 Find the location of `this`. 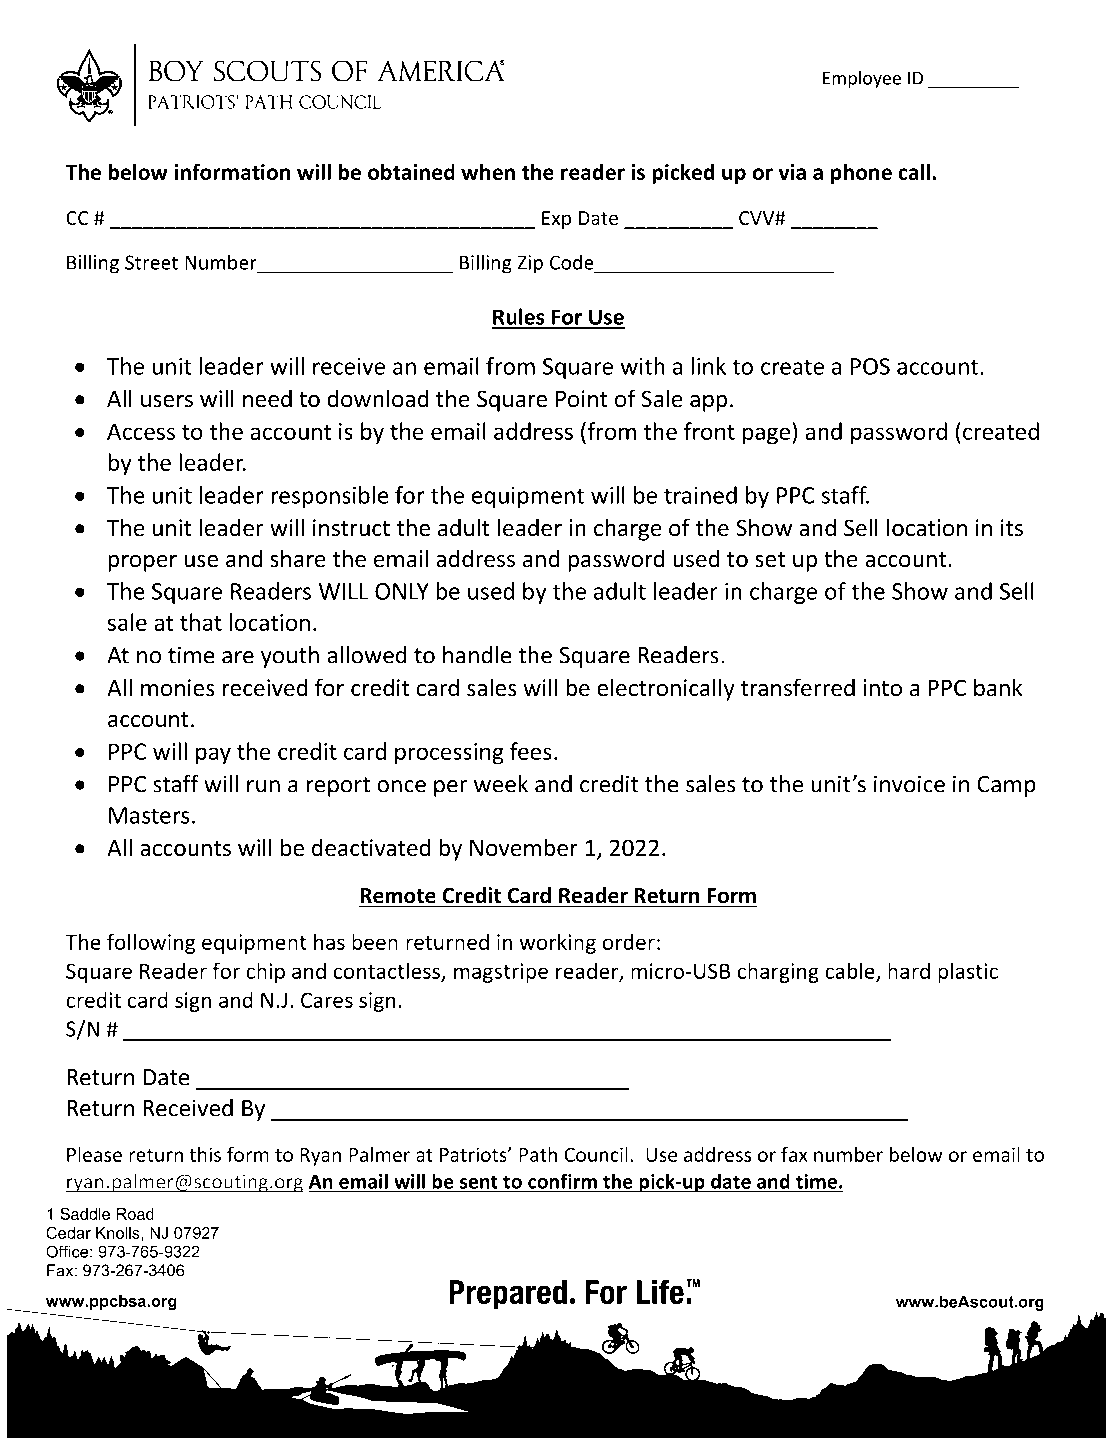

this is located at coordinates (205, 1154).
